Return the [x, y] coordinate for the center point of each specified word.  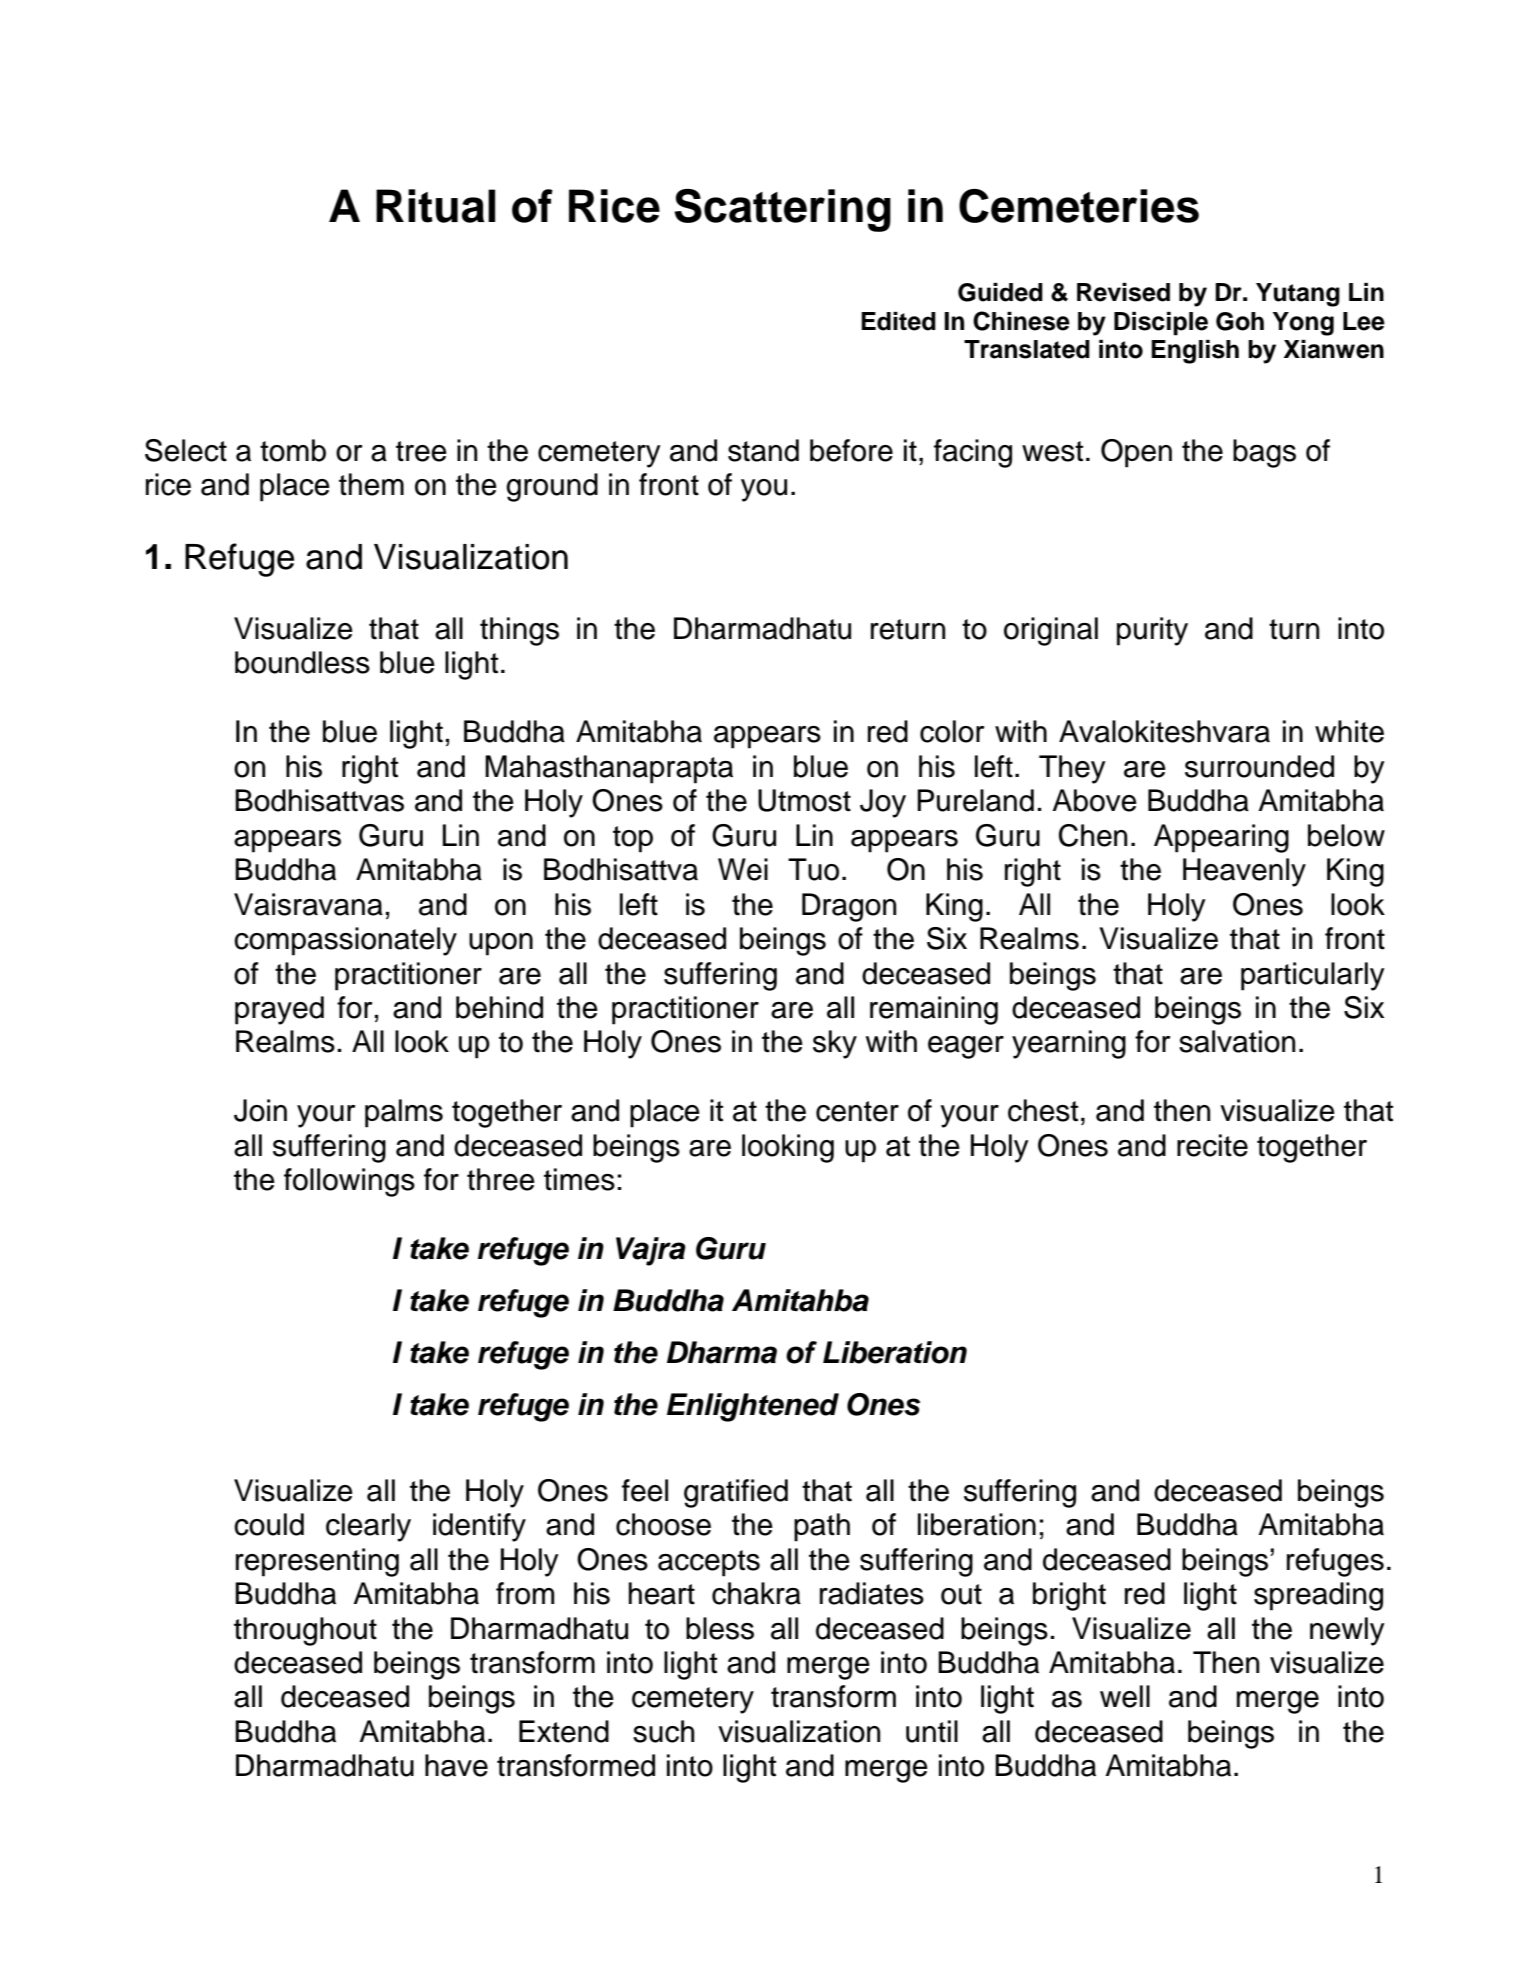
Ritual [435, 206]
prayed [279, 1010]
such [663, 1731]
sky [835, 1044]
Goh [1240, 321]
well [1125, 1696]
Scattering [782, 210]
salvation [1237, 1041]
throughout [305, 1631]
